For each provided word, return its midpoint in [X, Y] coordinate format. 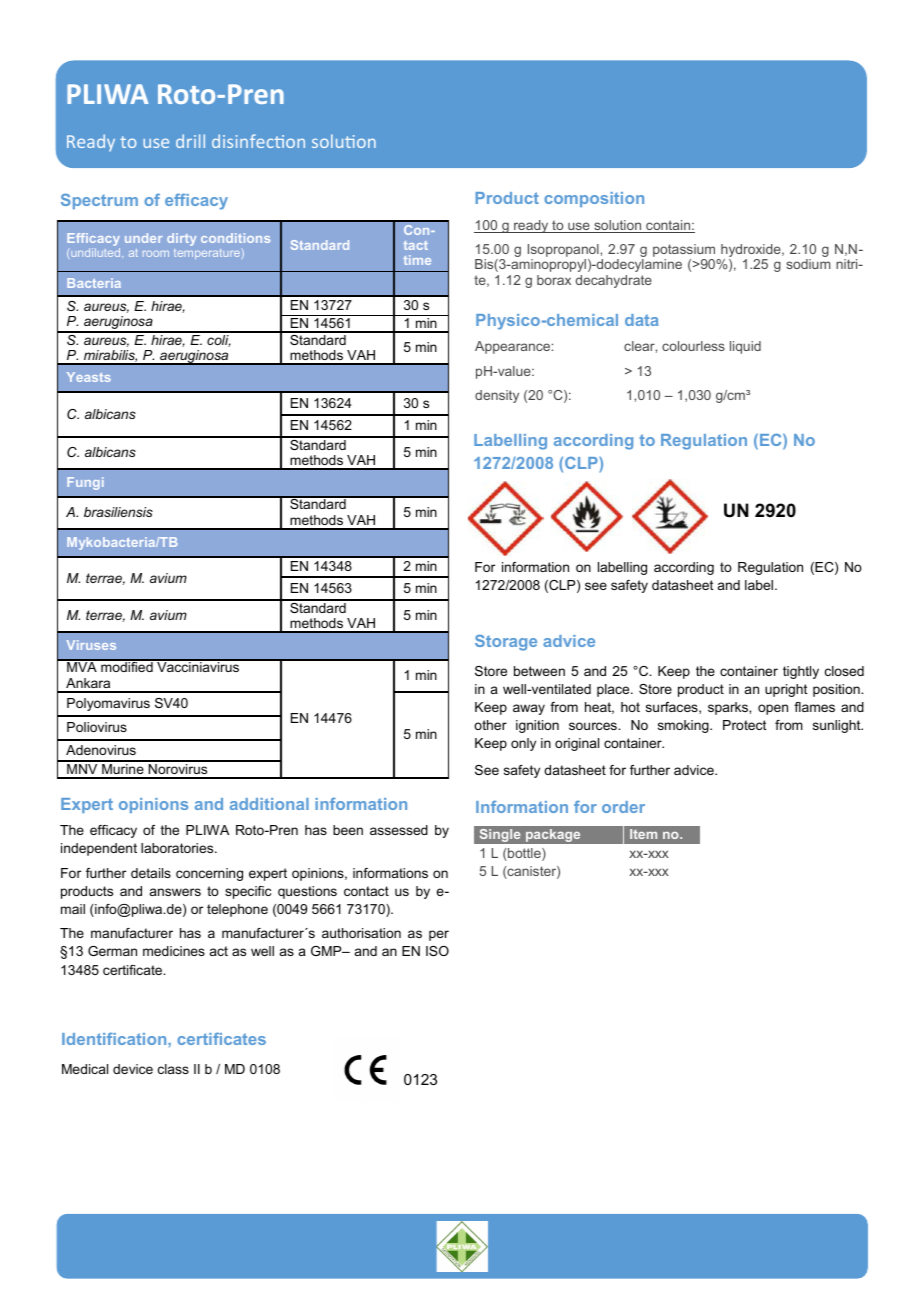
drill [190, 141]
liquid [745, 347]
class [173, 1069]
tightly [801, 672]
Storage [506, 643]
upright [786, 690]
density [497, 396]
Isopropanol [563, 252]
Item [643, 834]
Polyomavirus [108, 704]
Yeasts [89, 377]
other [490, 725]
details [151, 873]
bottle [524, 854]
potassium [685, 252]
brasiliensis [118, 512]
